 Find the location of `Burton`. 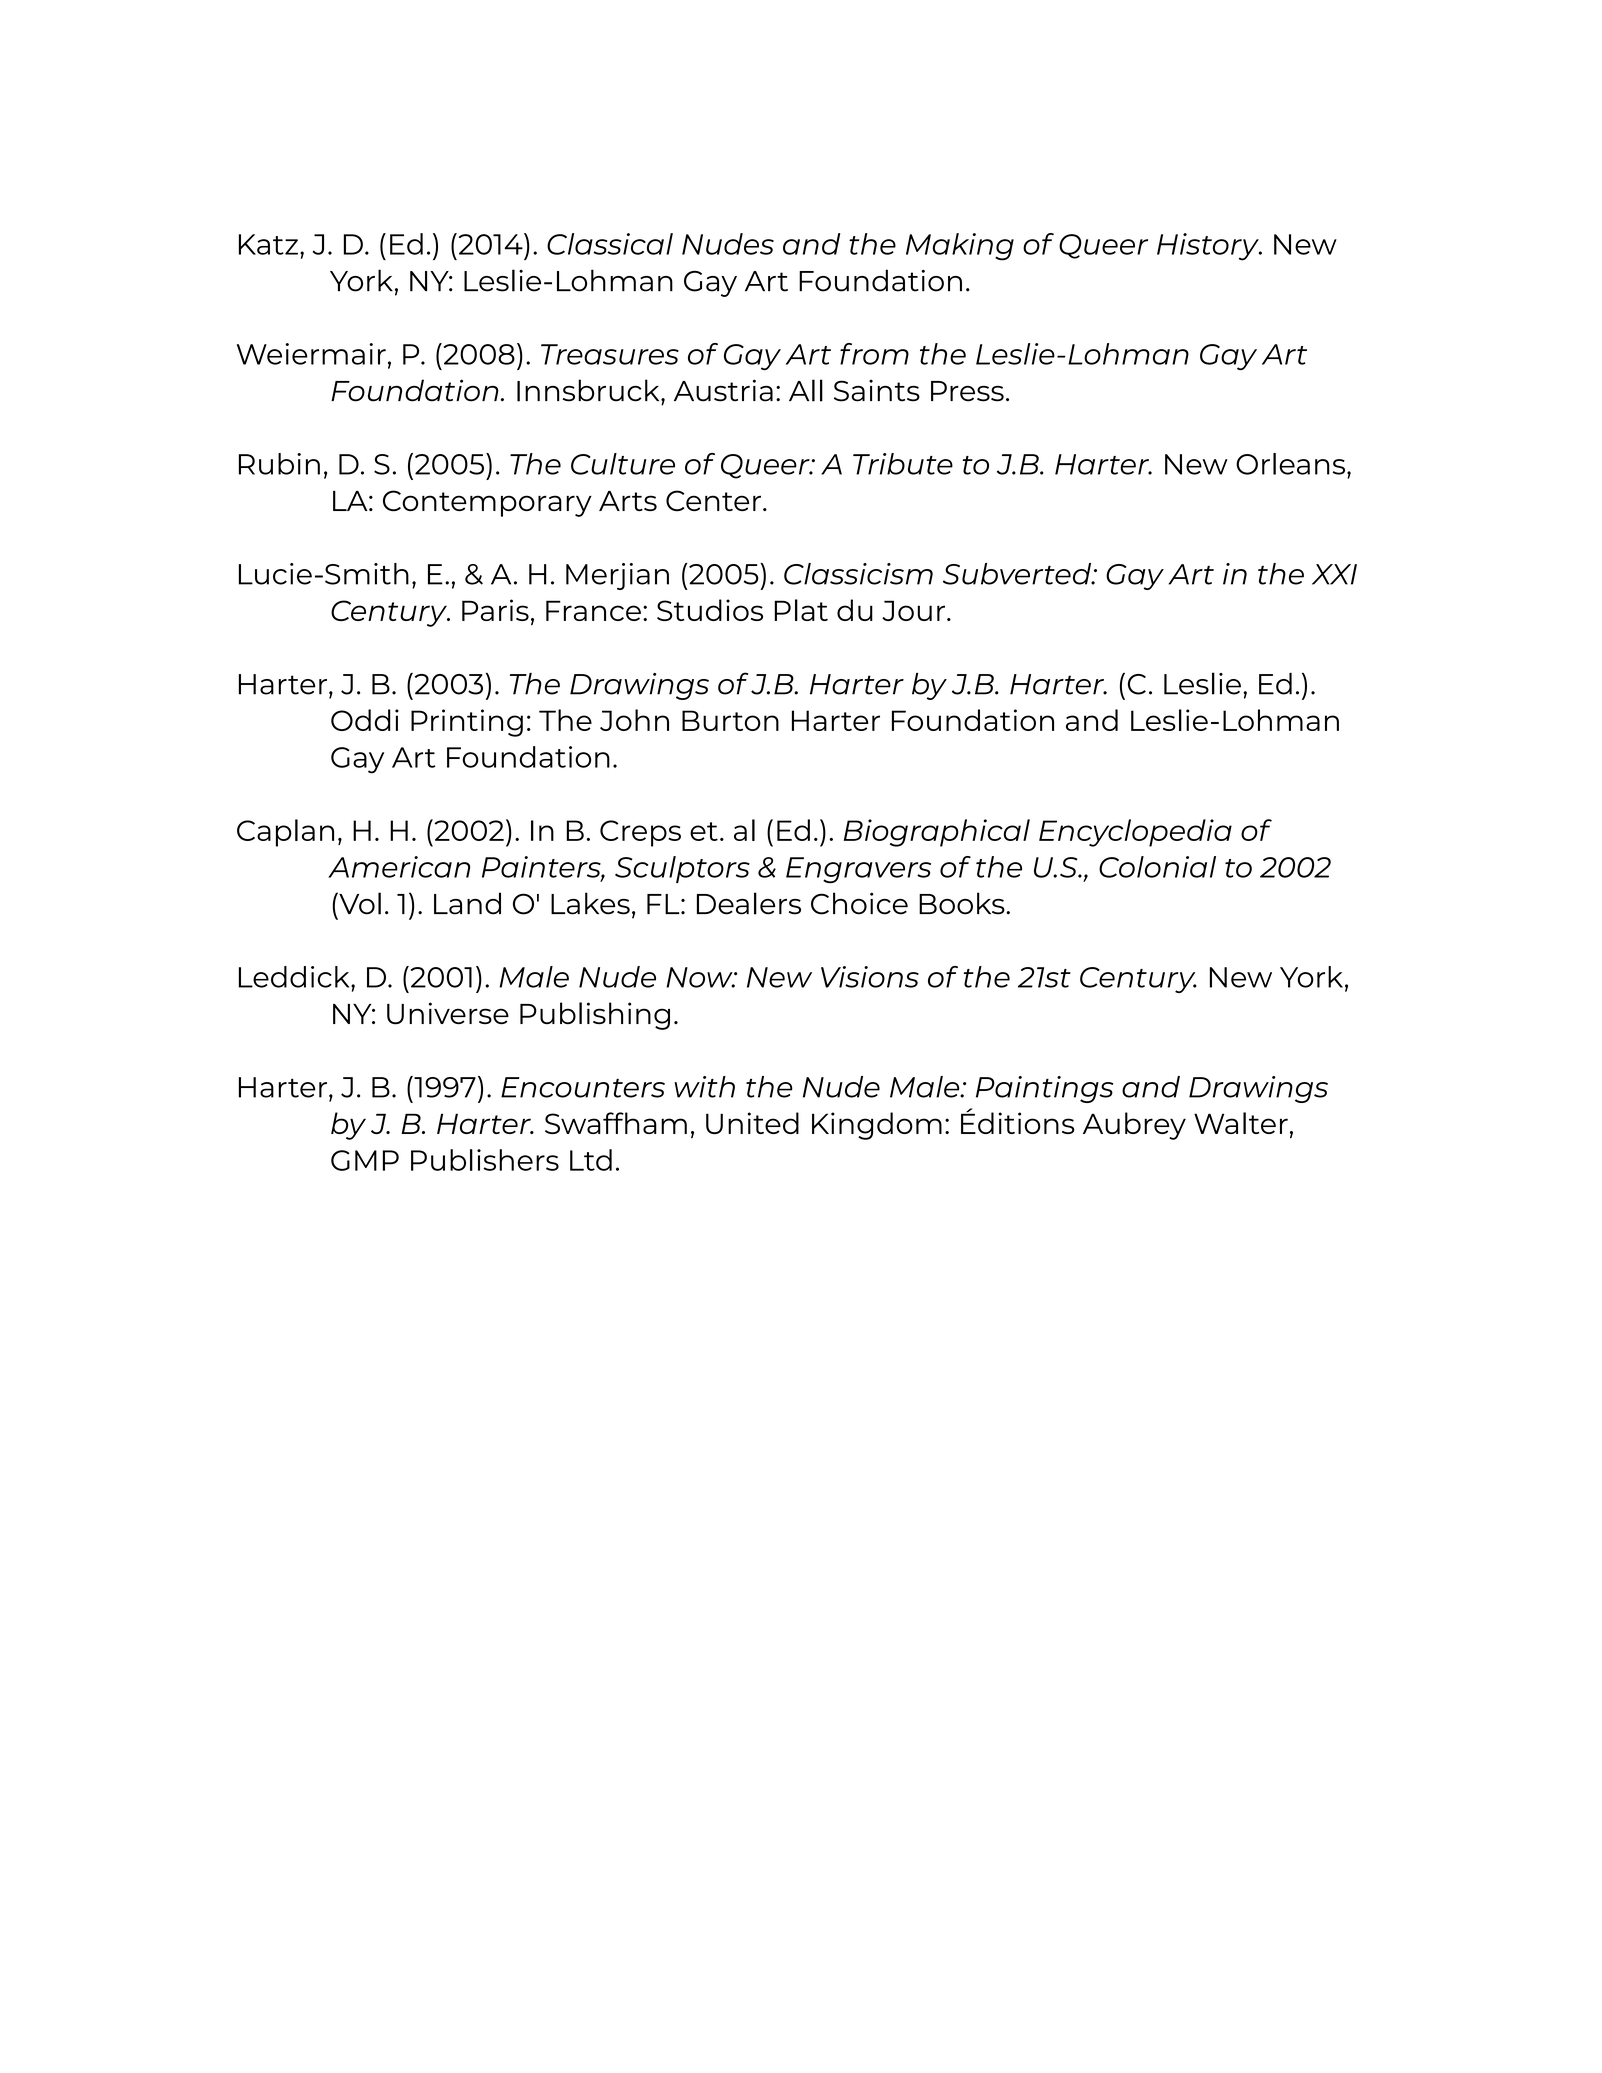

Burton is located at coordinates (730, 720).
